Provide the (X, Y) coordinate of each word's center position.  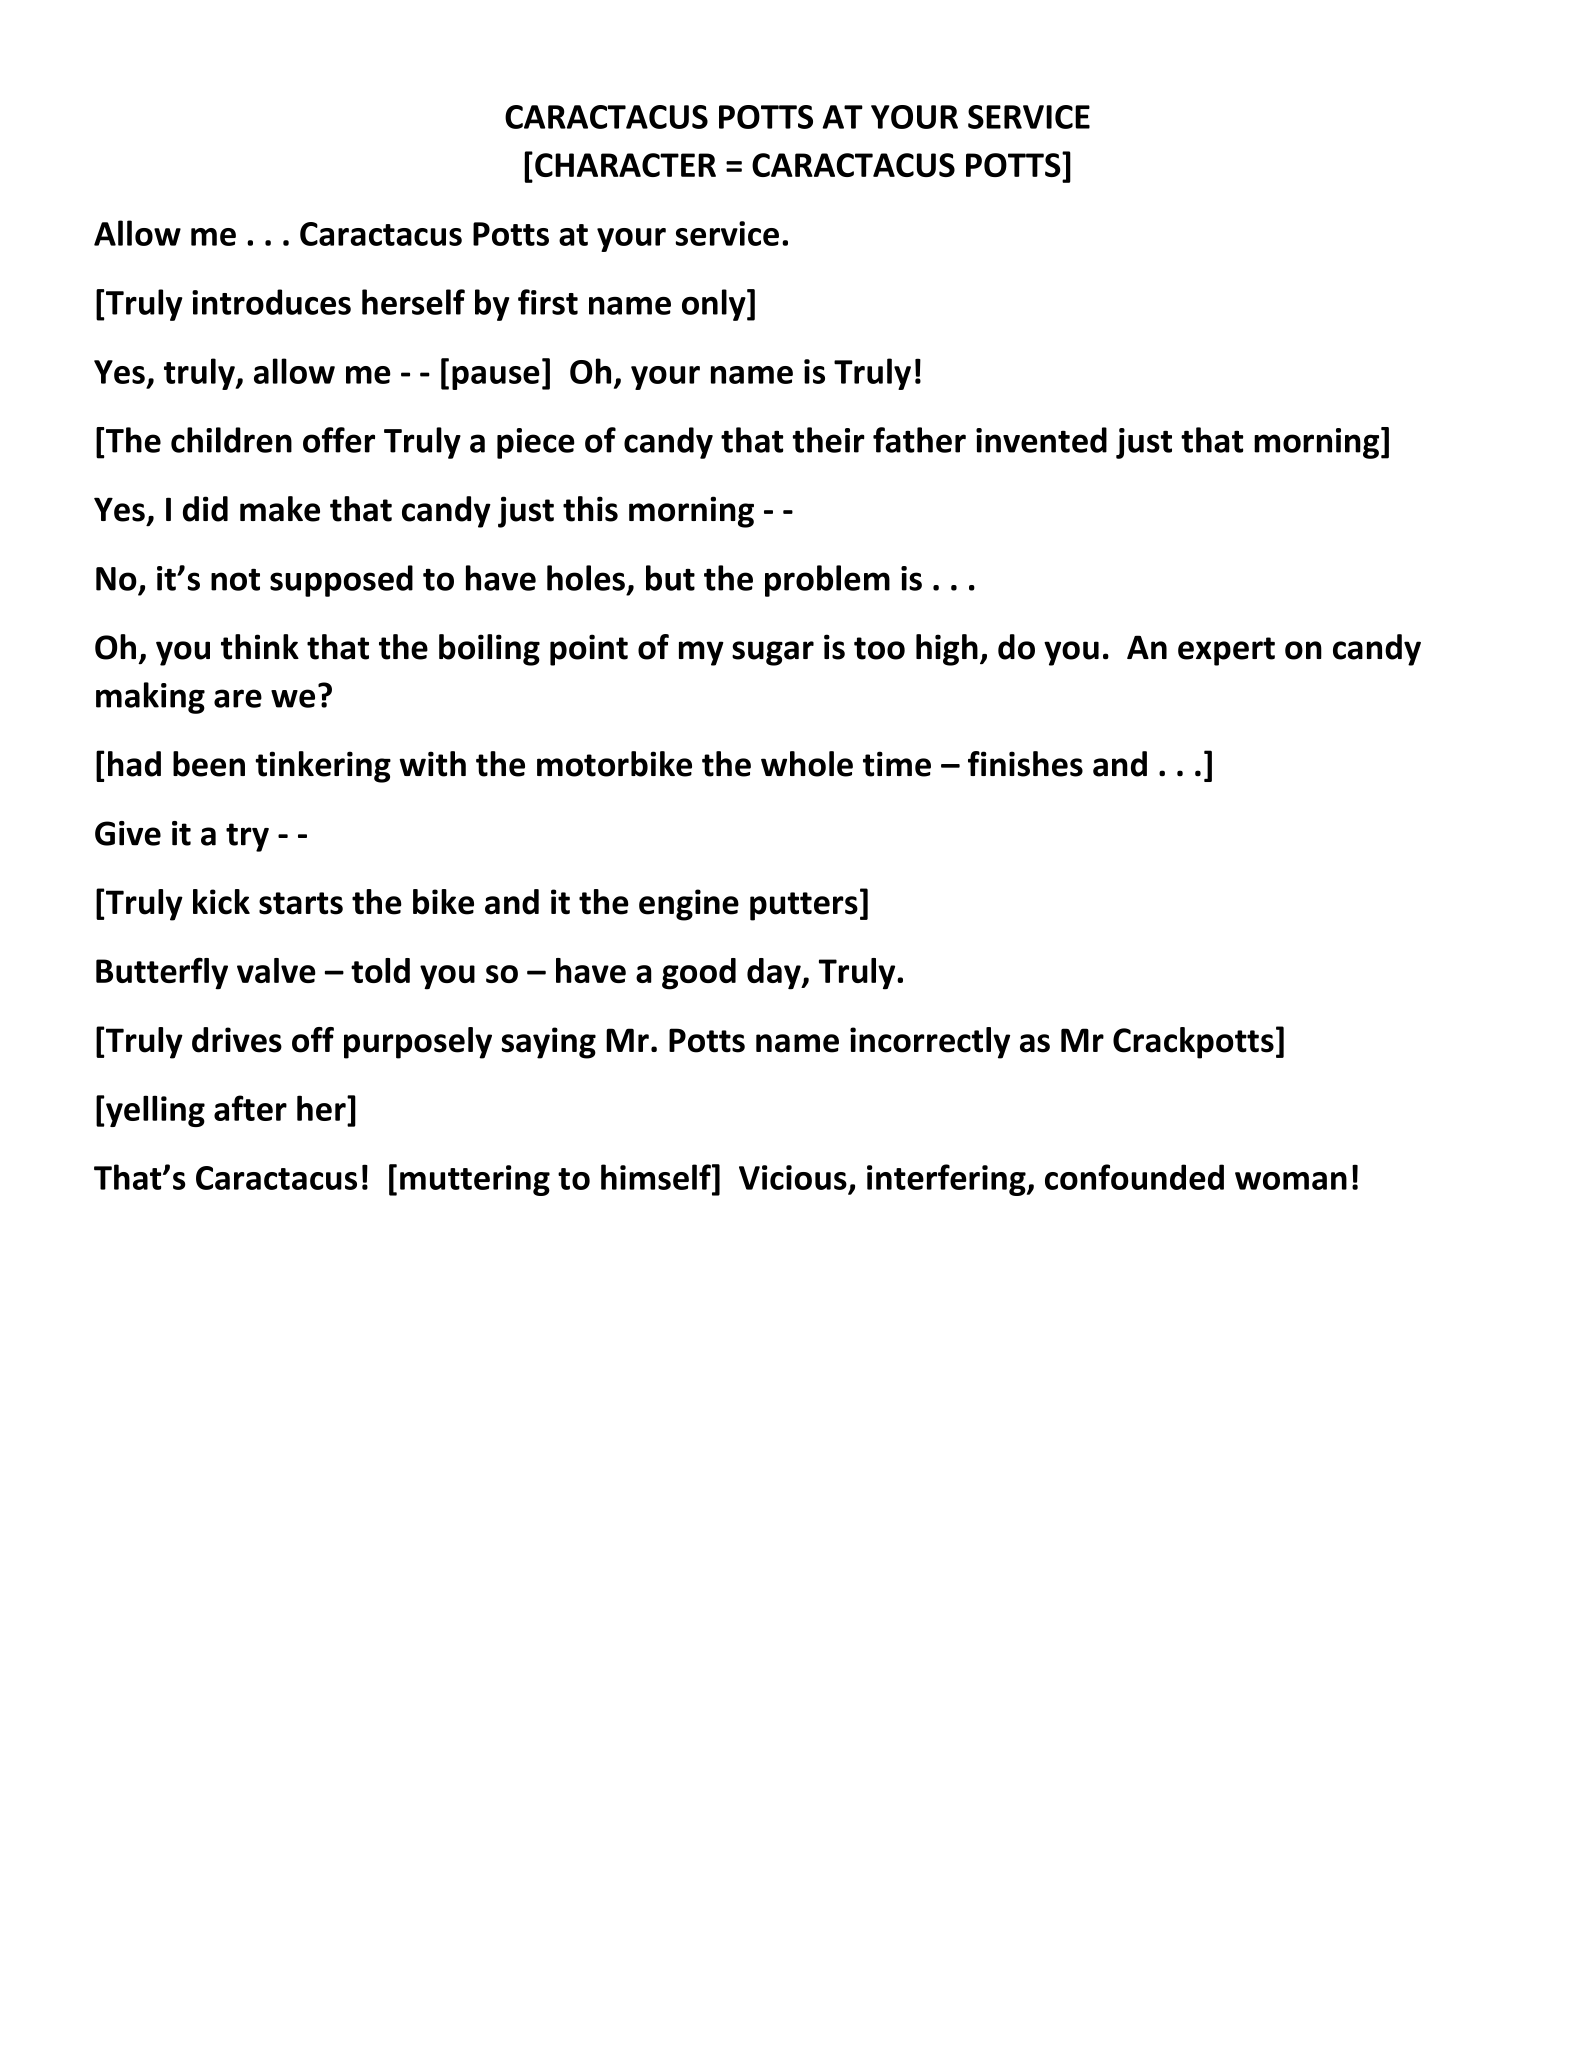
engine (689, 905)
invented (1041, 440)
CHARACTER (625, 165)
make (280, 509)
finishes (1025, 764)
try (247, 837)
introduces (271, 302)
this (590, 509)
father (919, 440)
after (250, 1108)
